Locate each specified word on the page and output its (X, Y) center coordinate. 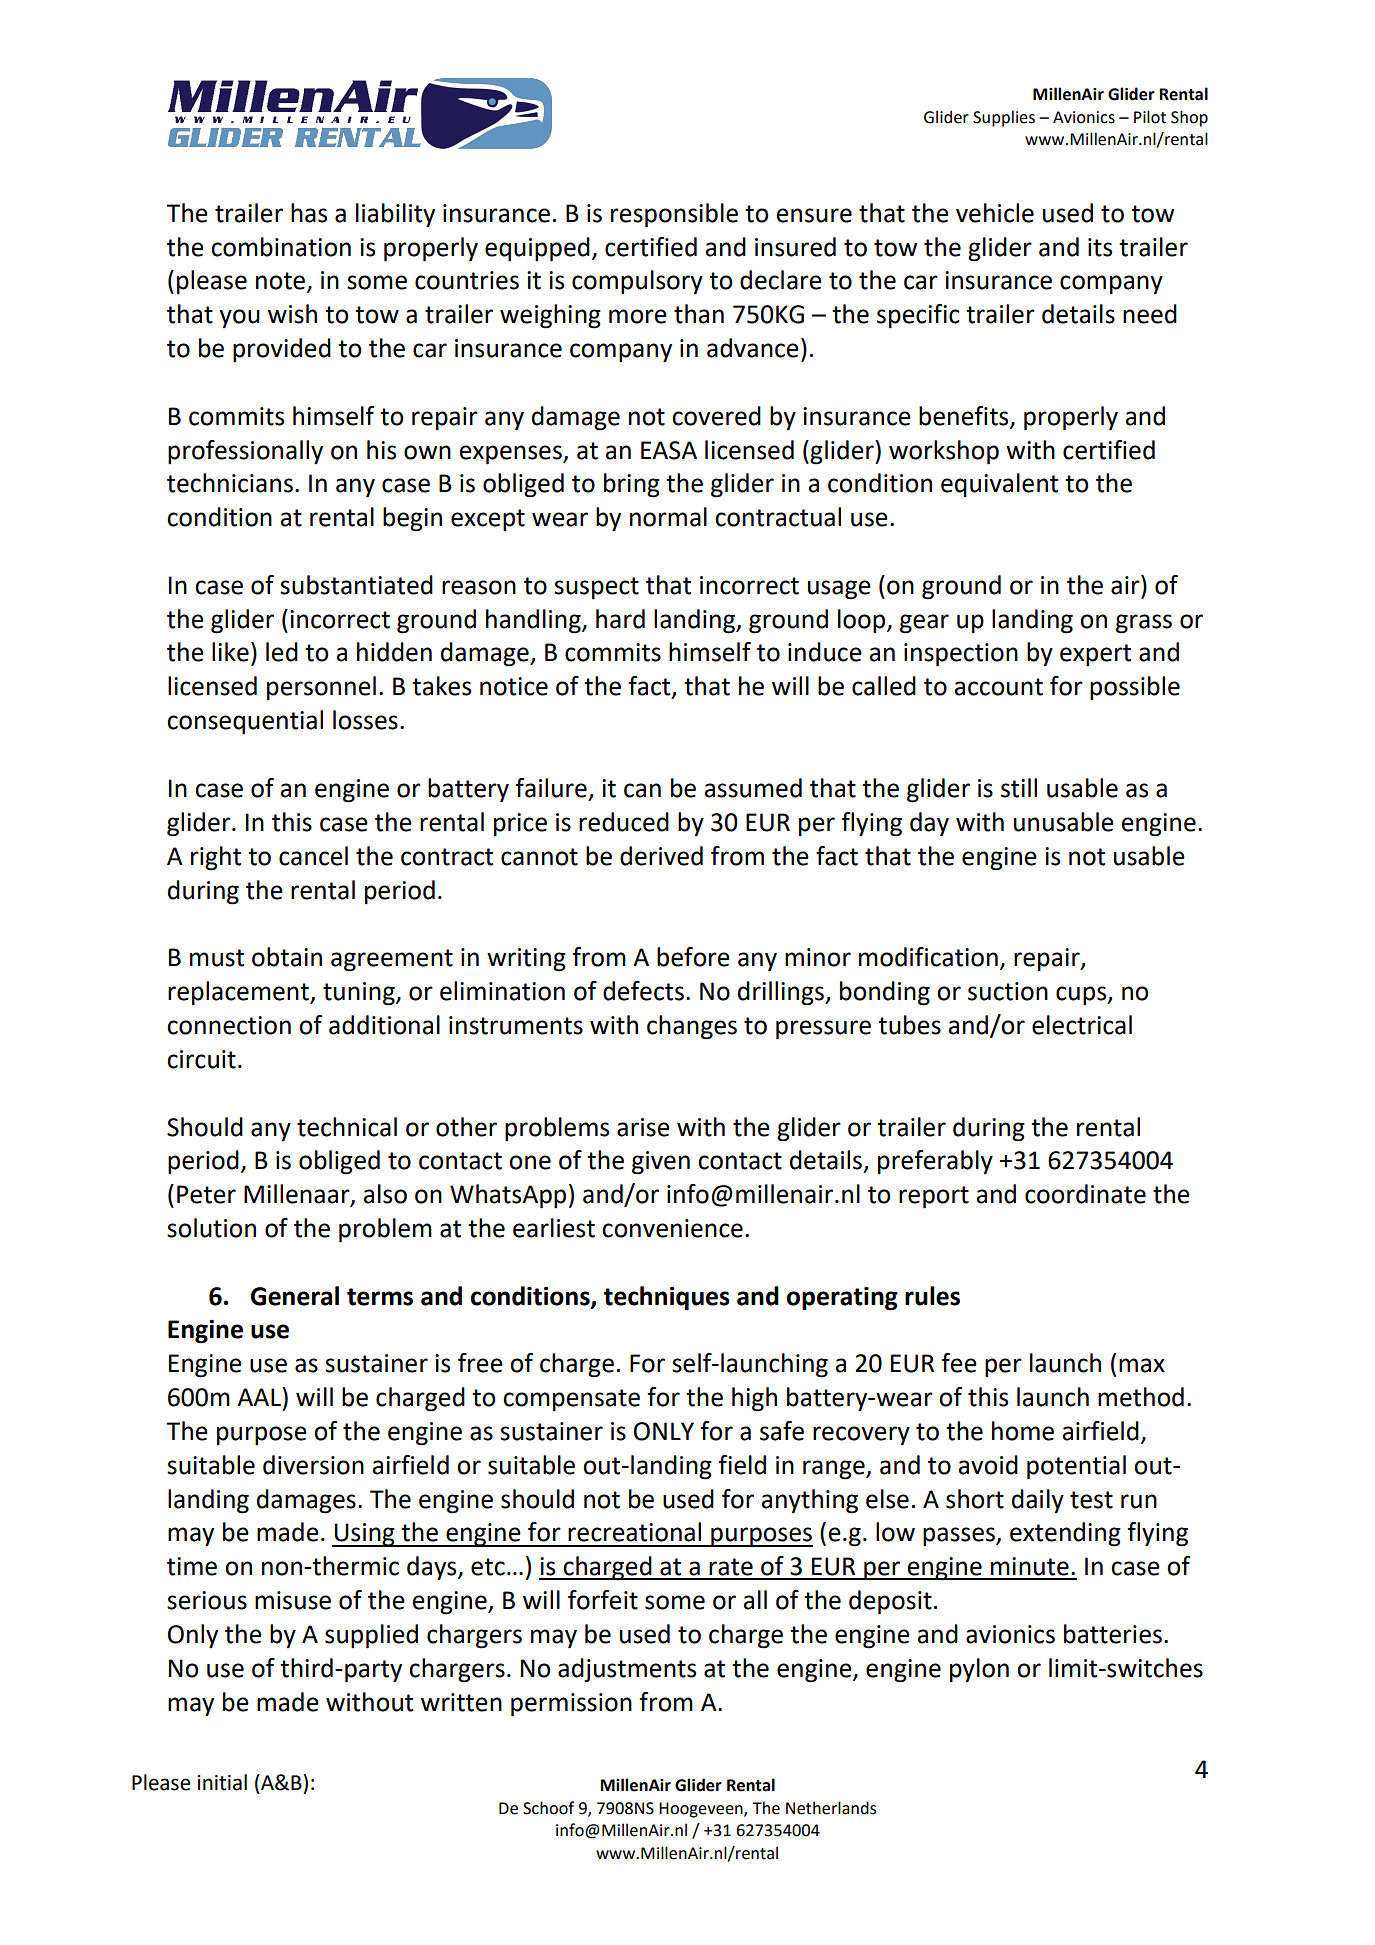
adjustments (627, 1670)
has (309, 213)
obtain (287, 957)
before (693, 957)
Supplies (1004, 118)
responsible (674, 215)
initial (222, 1782)
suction (1008, 991)
